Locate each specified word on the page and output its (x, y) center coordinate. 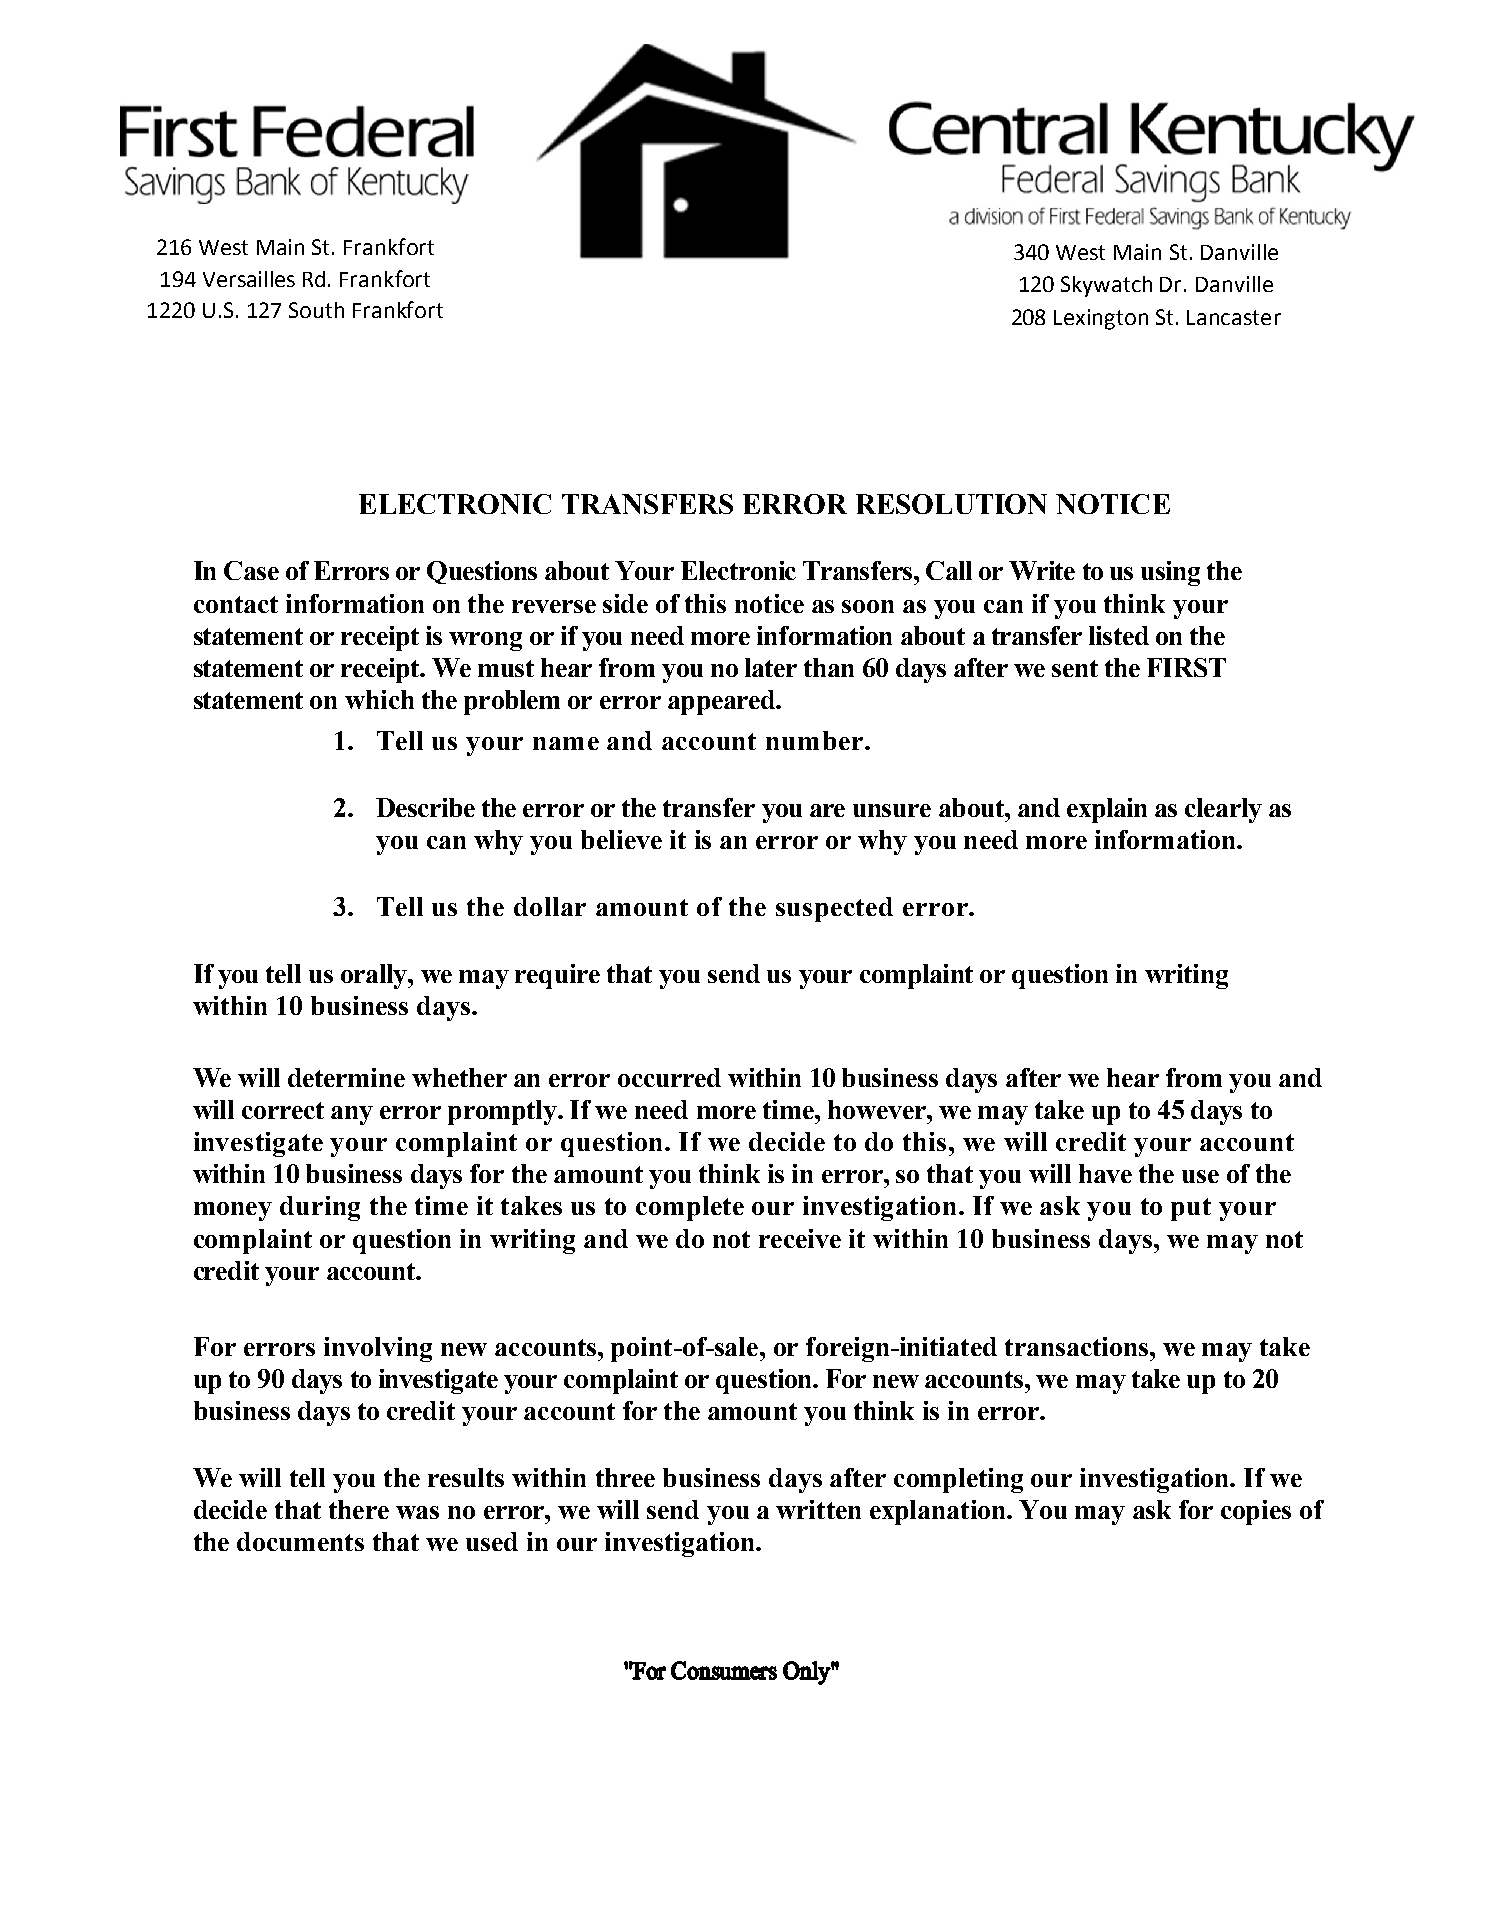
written (818, 1509)
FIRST (1186, 667)
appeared (722, 702)
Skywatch (1106, 286)
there (359, 1509)
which (379, 699)
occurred (669, 1077)
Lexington (1101, 319)
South (316, 310)
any (352, 1115)
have (1105, 1173)
